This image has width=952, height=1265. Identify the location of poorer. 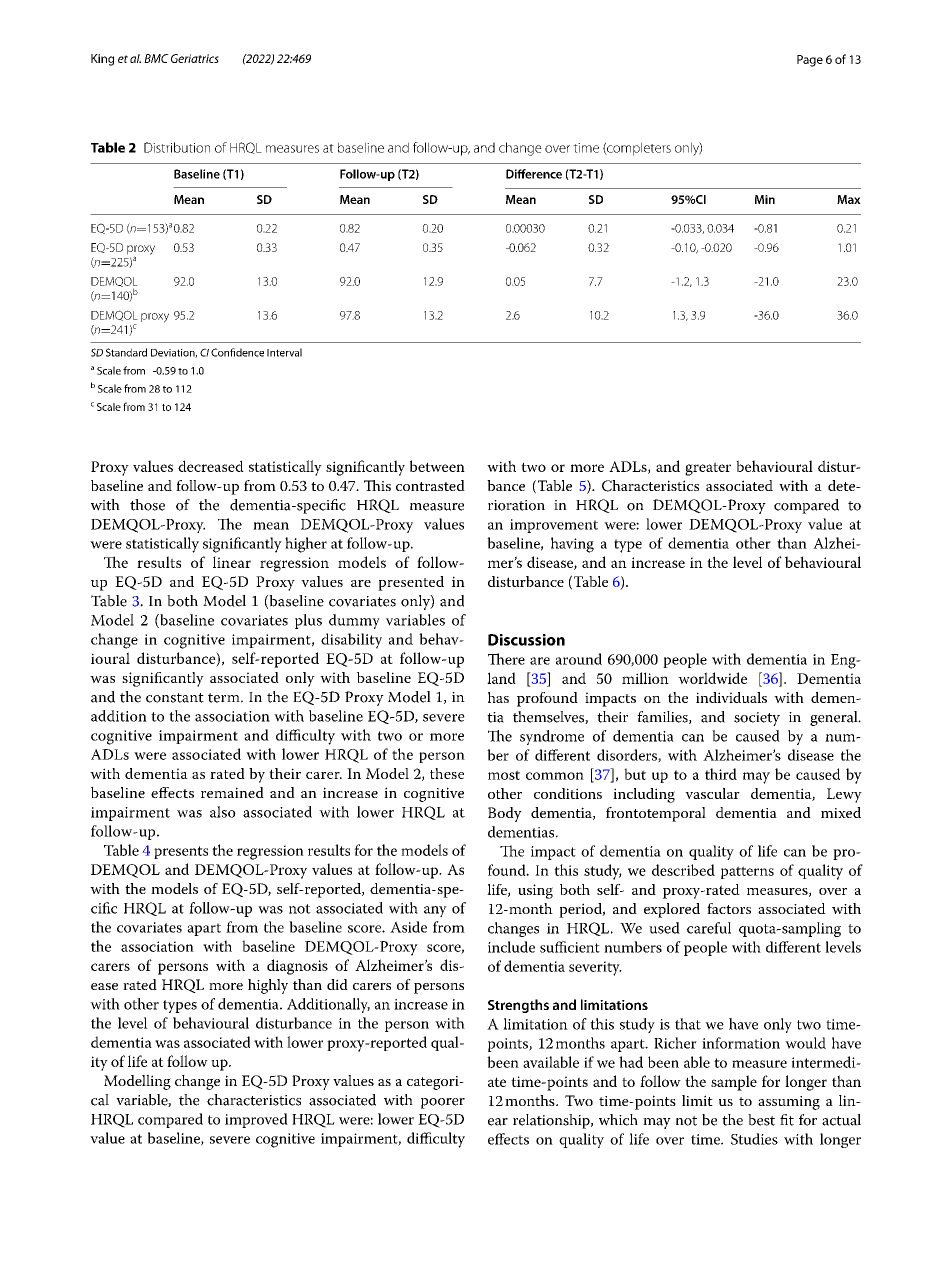
(443, 1103).
